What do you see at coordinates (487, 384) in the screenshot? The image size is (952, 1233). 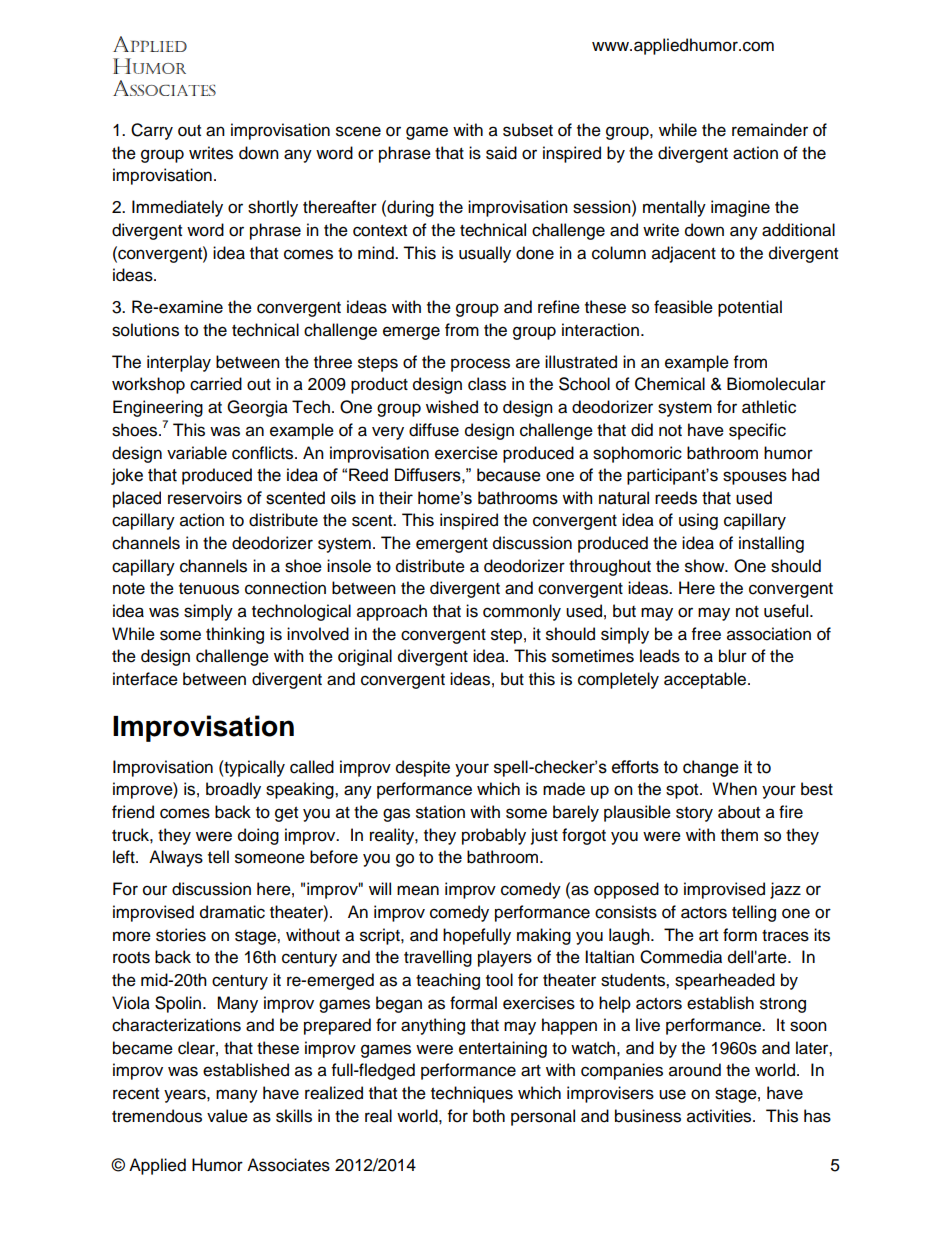 I see `class` at bounding box center [487, 384].
